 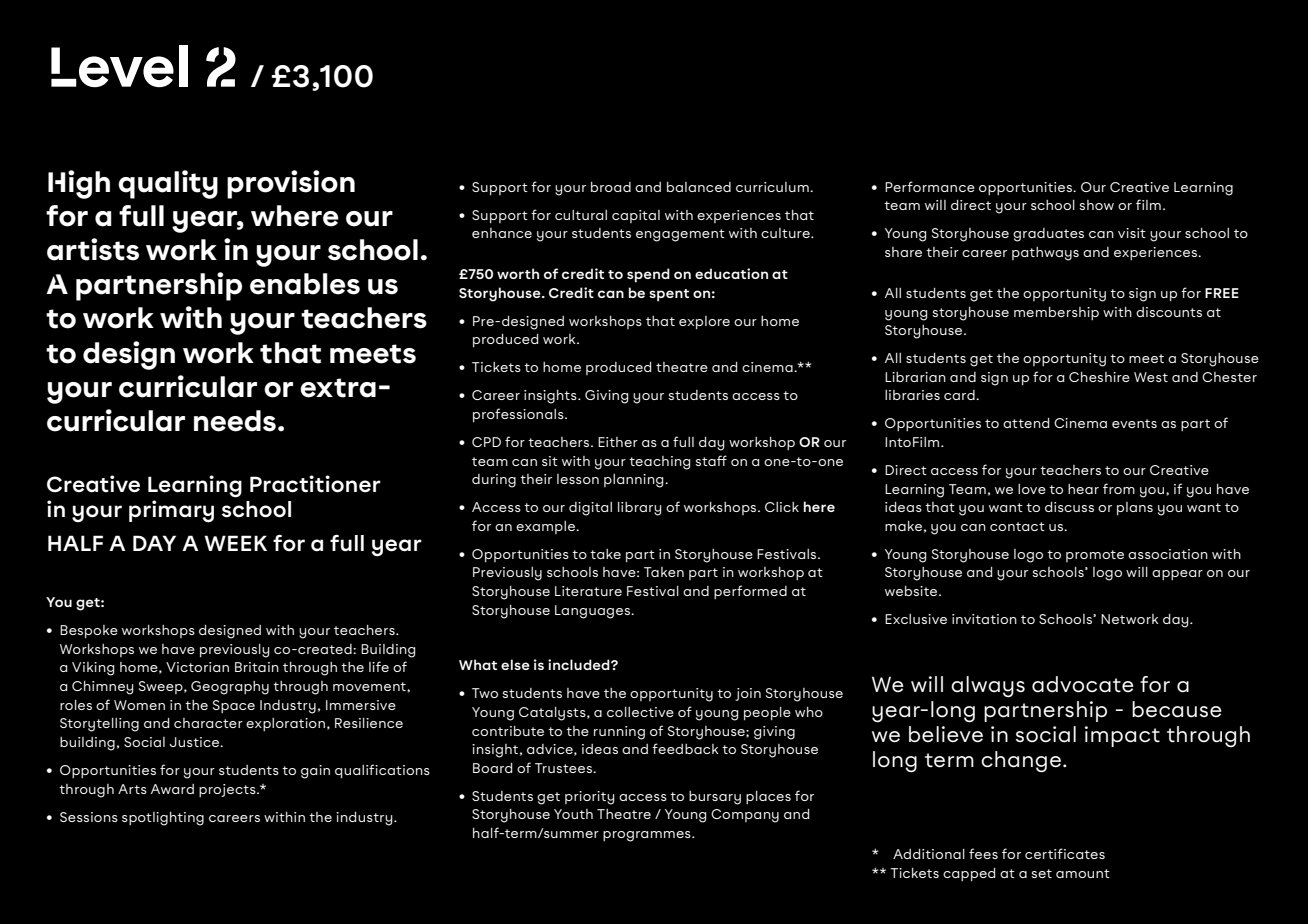 What do you see at coordinates (119, 66) in the screenshot?
I see `Level` at bounding box center [119, 66].
